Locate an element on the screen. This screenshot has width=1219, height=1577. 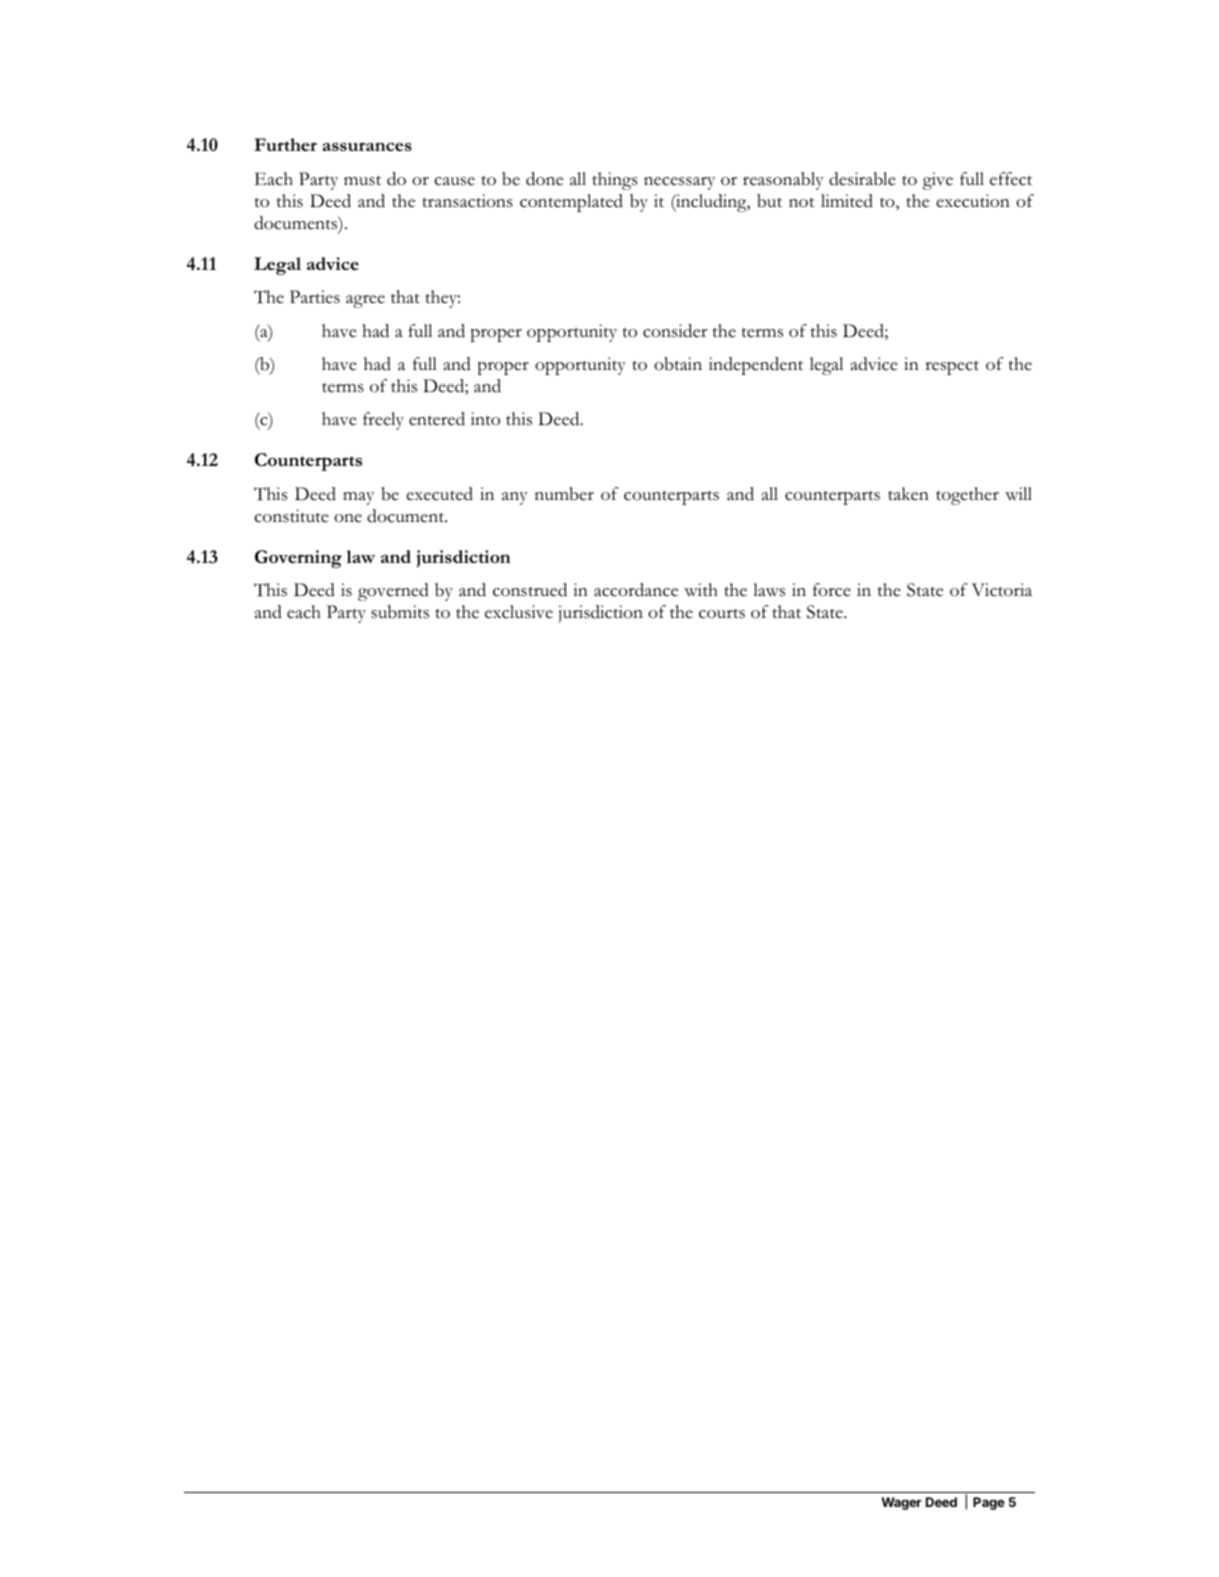
must is located at coordinates (362, 180).
